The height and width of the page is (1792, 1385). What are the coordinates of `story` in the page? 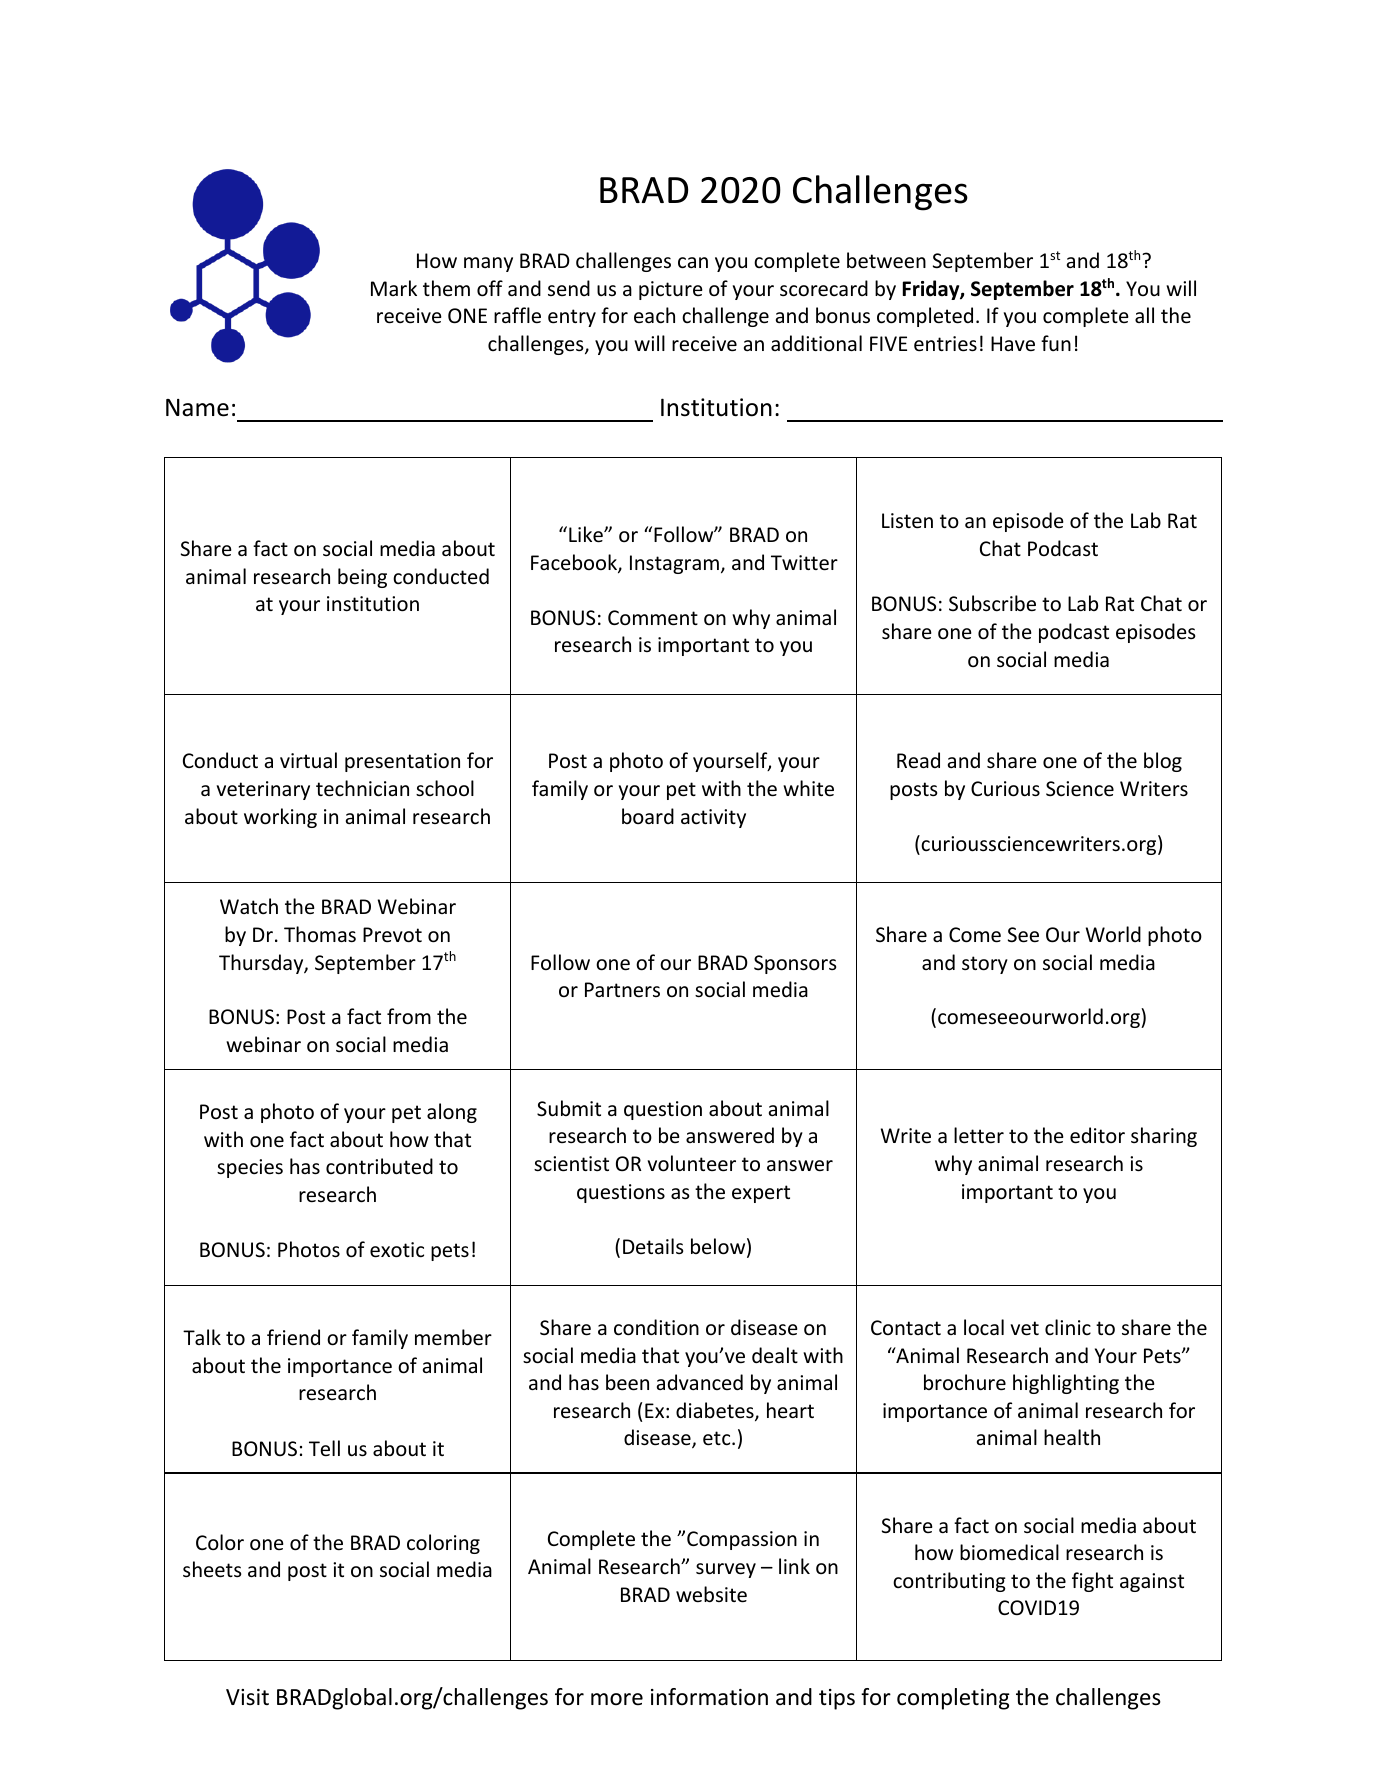 It's located at (985, 965).
